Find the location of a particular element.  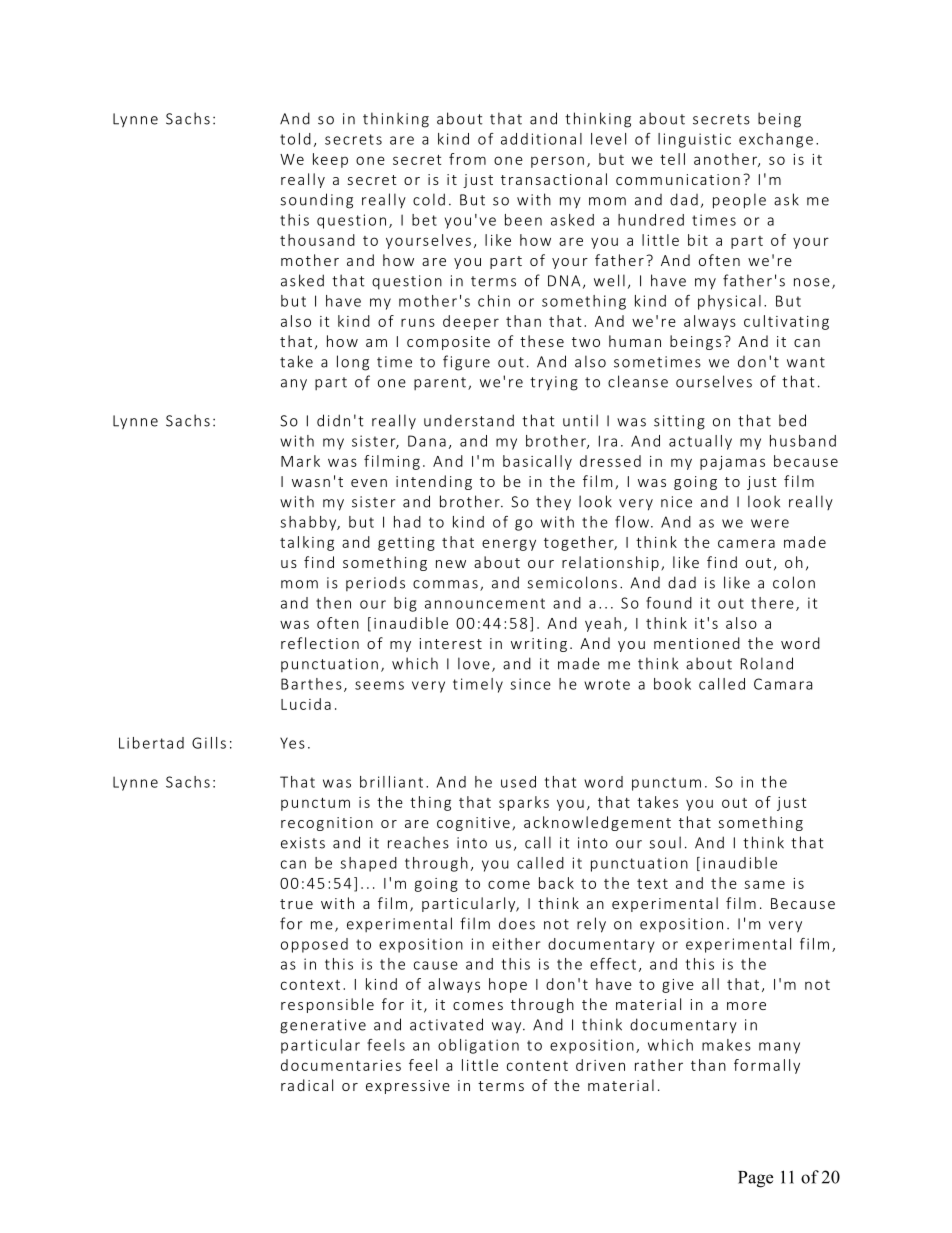

Roland is located at coordinates (767, 663).
